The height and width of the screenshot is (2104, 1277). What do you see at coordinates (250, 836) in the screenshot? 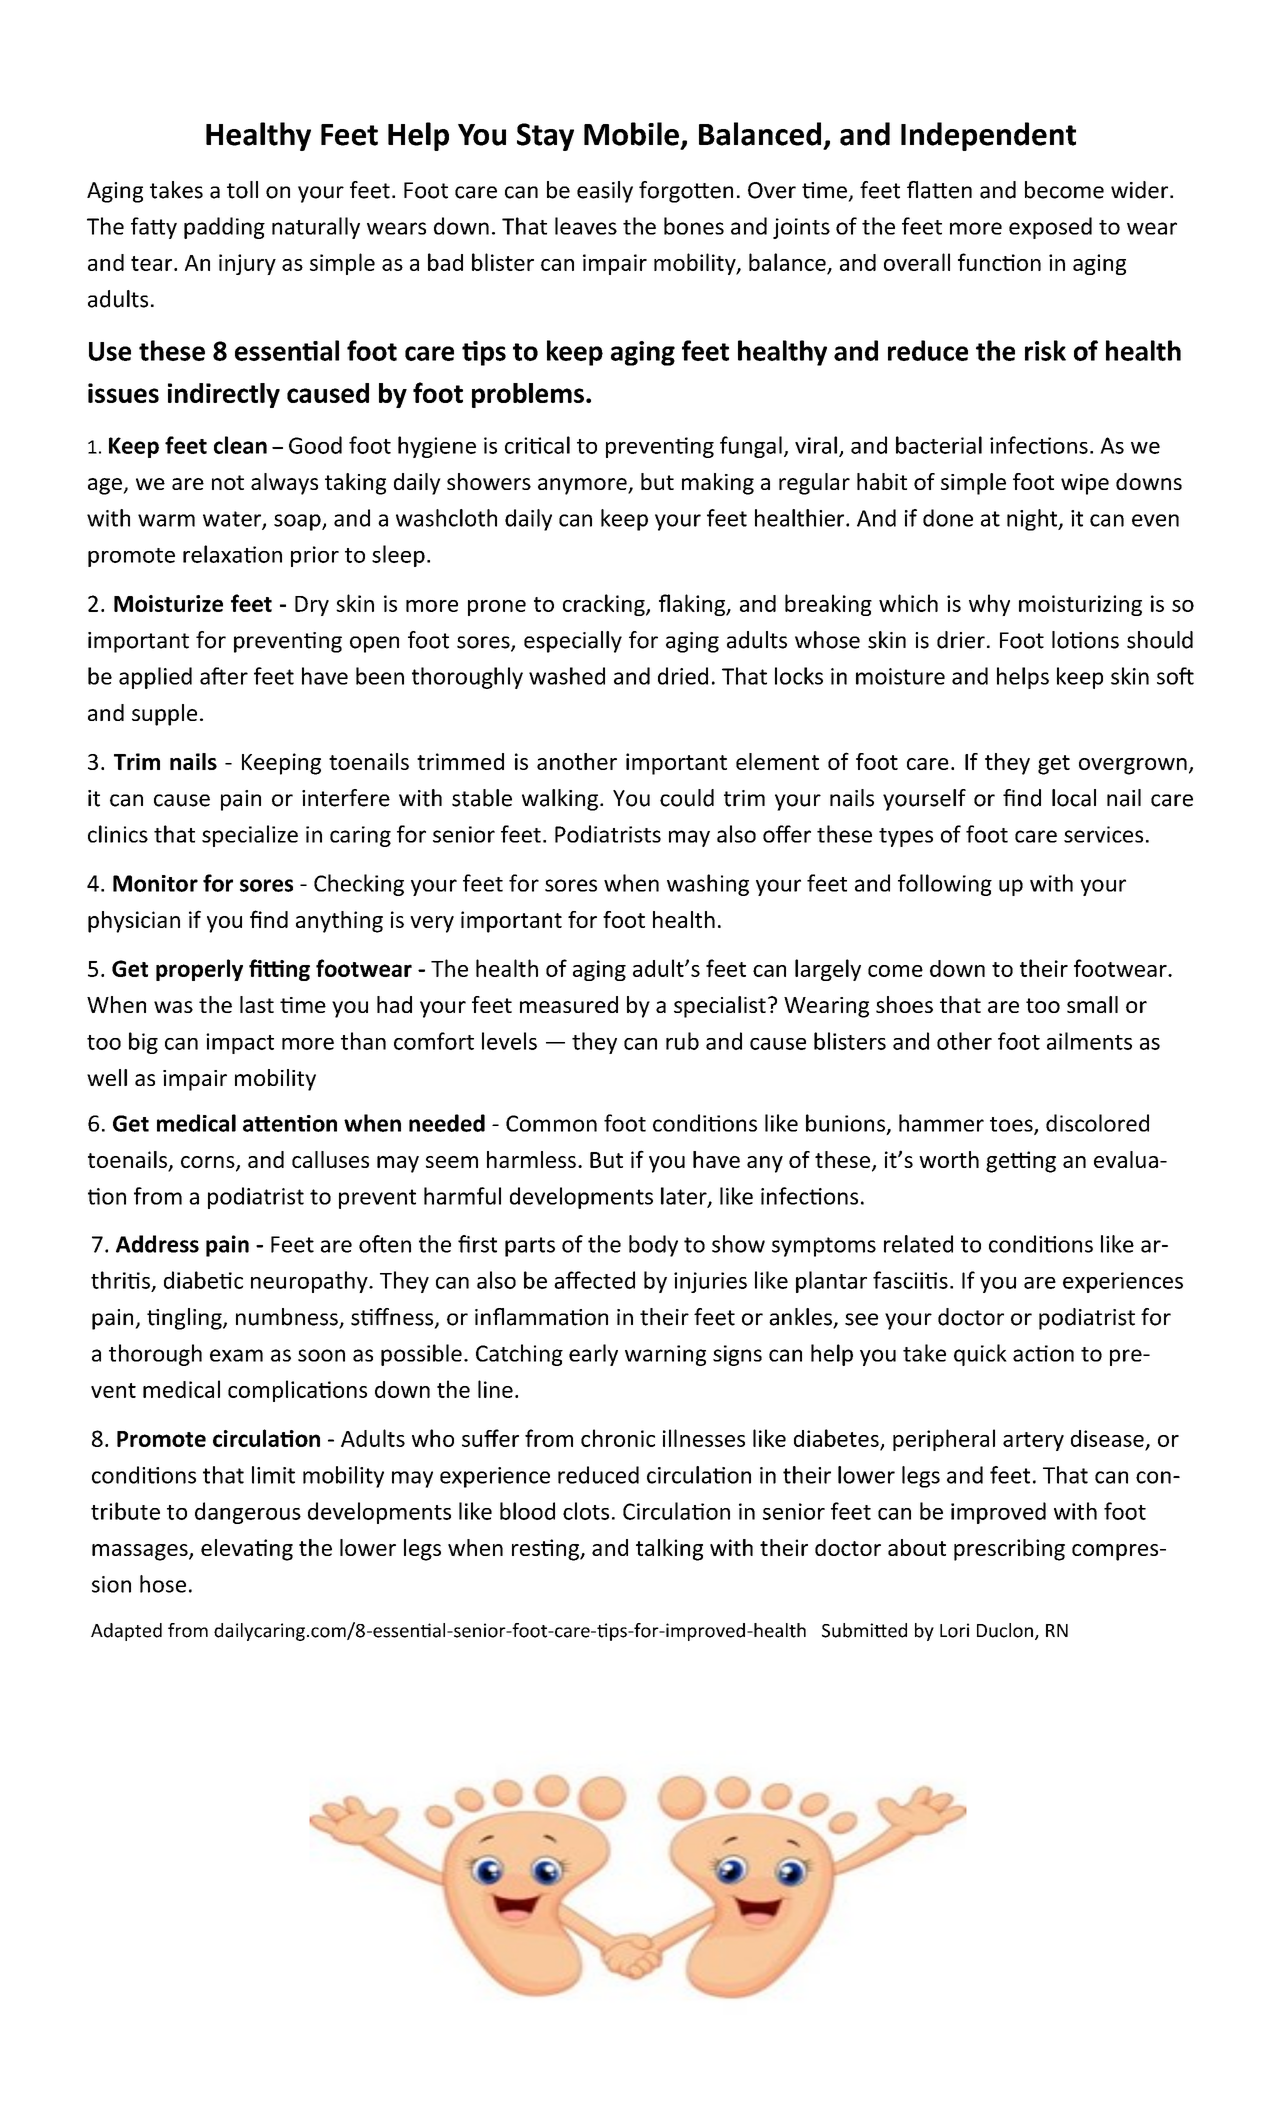
I see `specialize` at bounding box center [250, 836].
